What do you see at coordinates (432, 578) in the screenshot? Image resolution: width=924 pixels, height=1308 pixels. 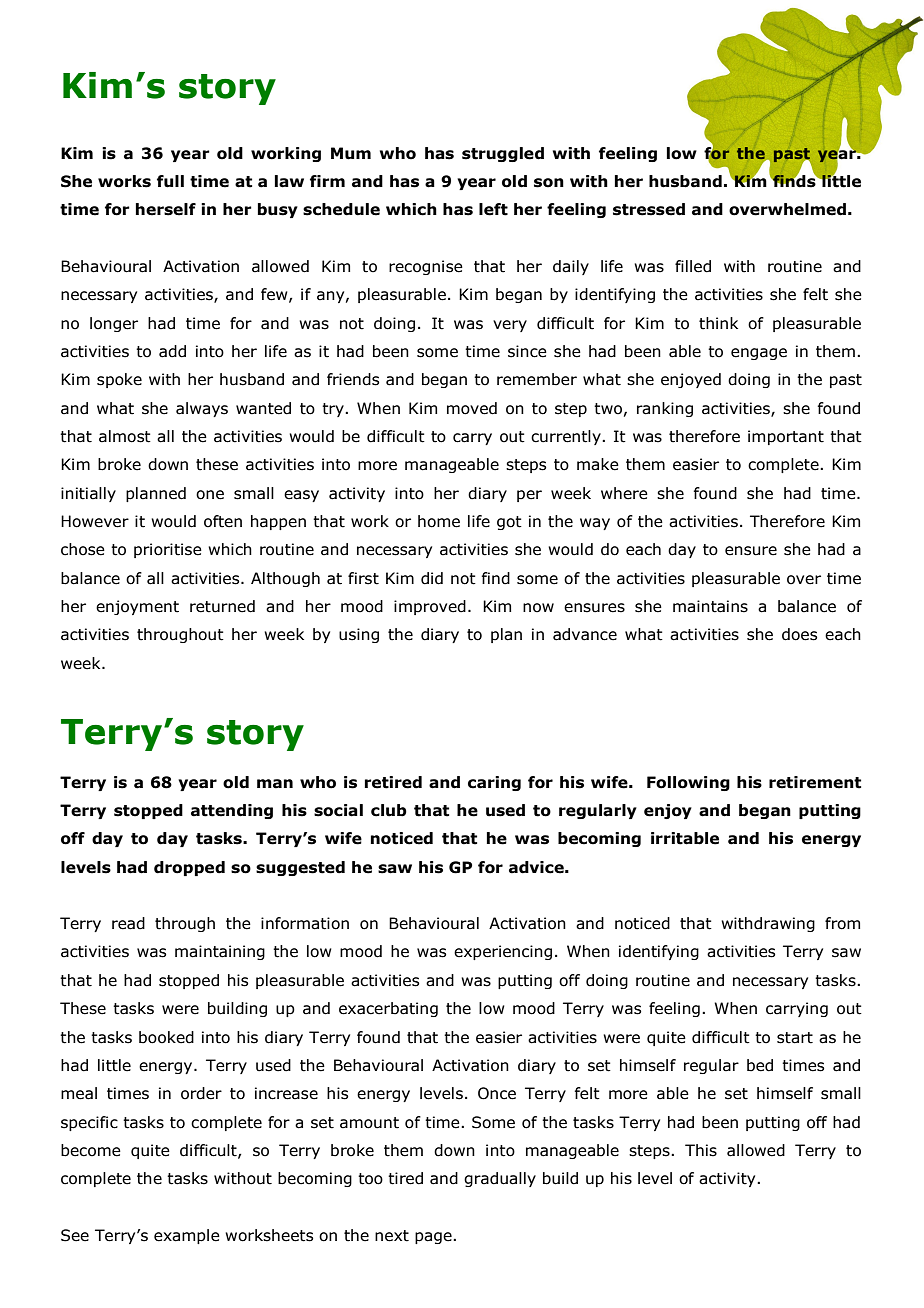 I see `did` at bounding box center [432, 578].
